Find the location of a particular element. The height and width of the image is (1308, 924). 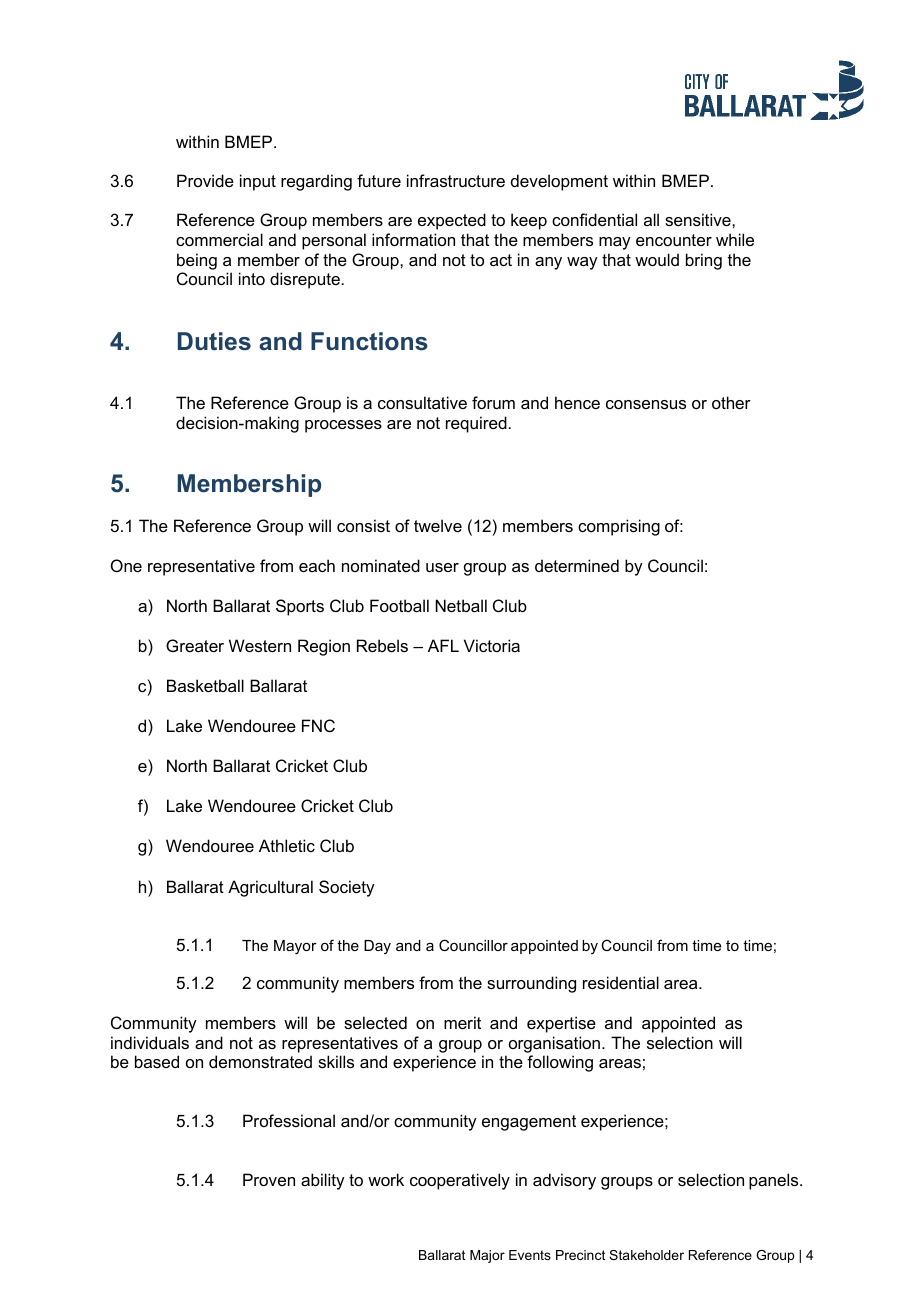

One is located at coordinates (126, 565).
